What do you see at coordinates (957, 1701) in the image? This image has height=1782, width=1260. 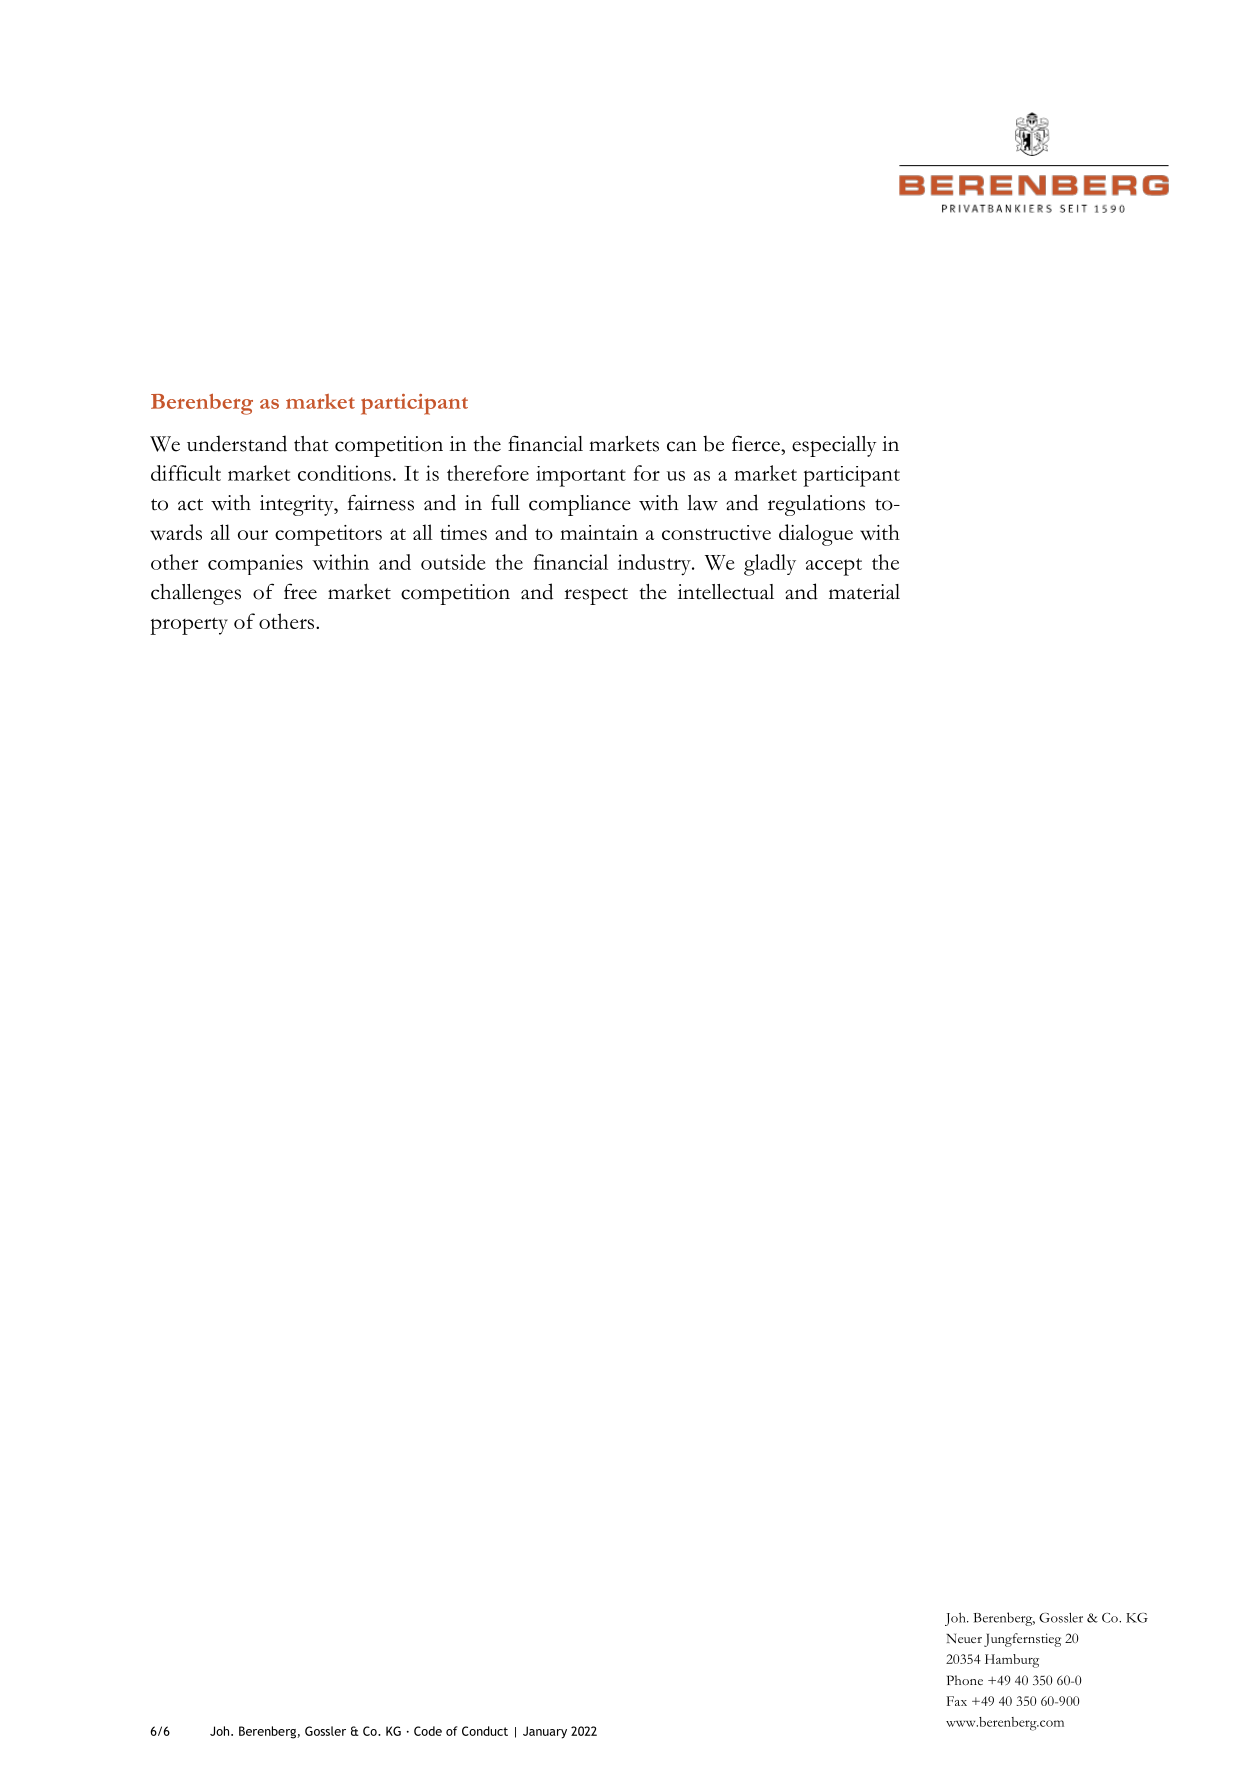 I see `Fax` at bounding box center [957, 1701].
